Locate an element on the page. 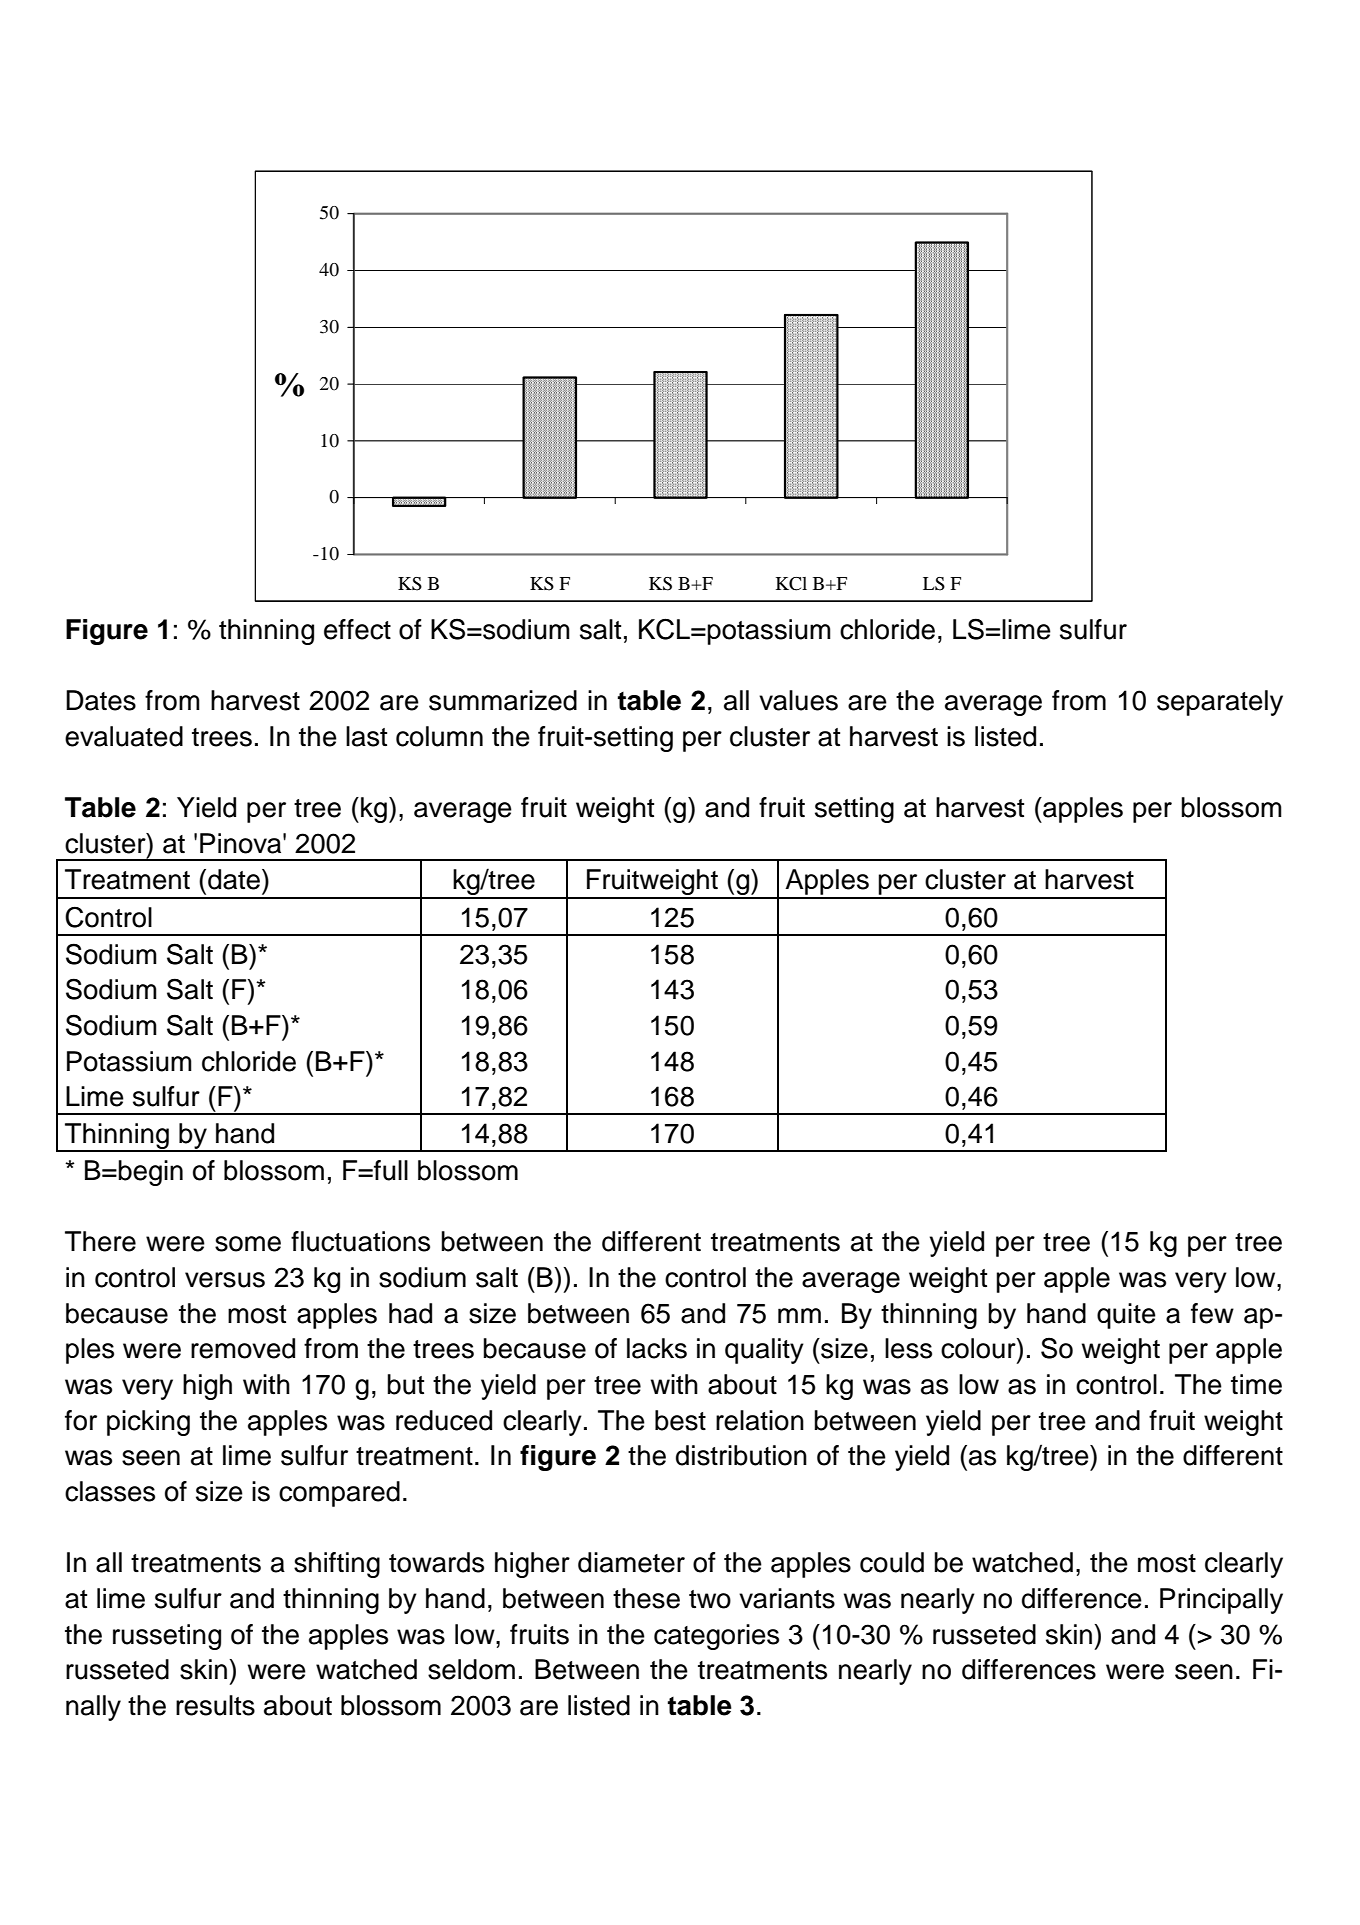 This image has height=1925, width=1360. column is located at coordinates (439, 736).
